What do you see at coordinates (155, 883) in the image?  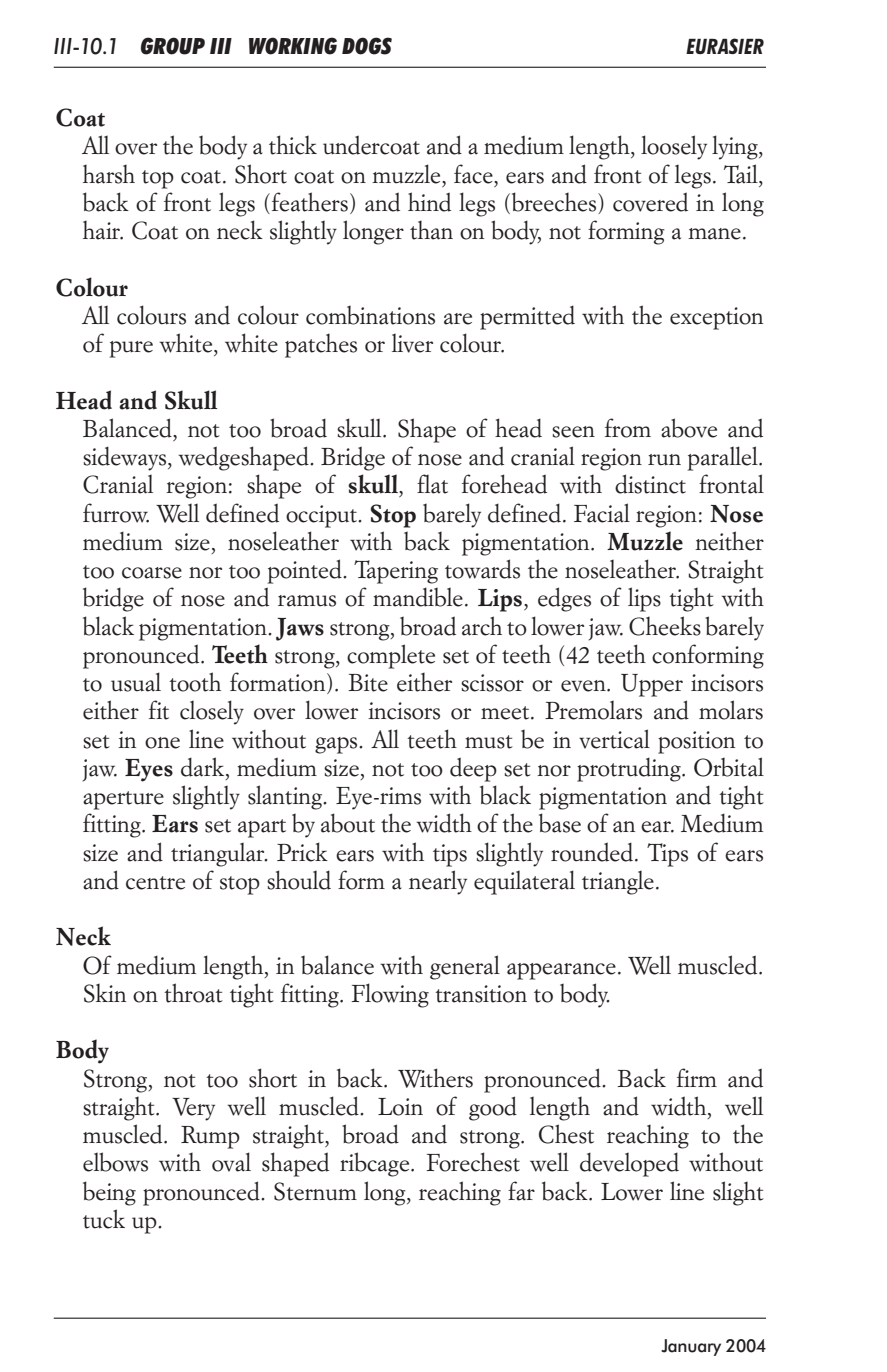 I see `centre` at bounding box center [155, 883].
